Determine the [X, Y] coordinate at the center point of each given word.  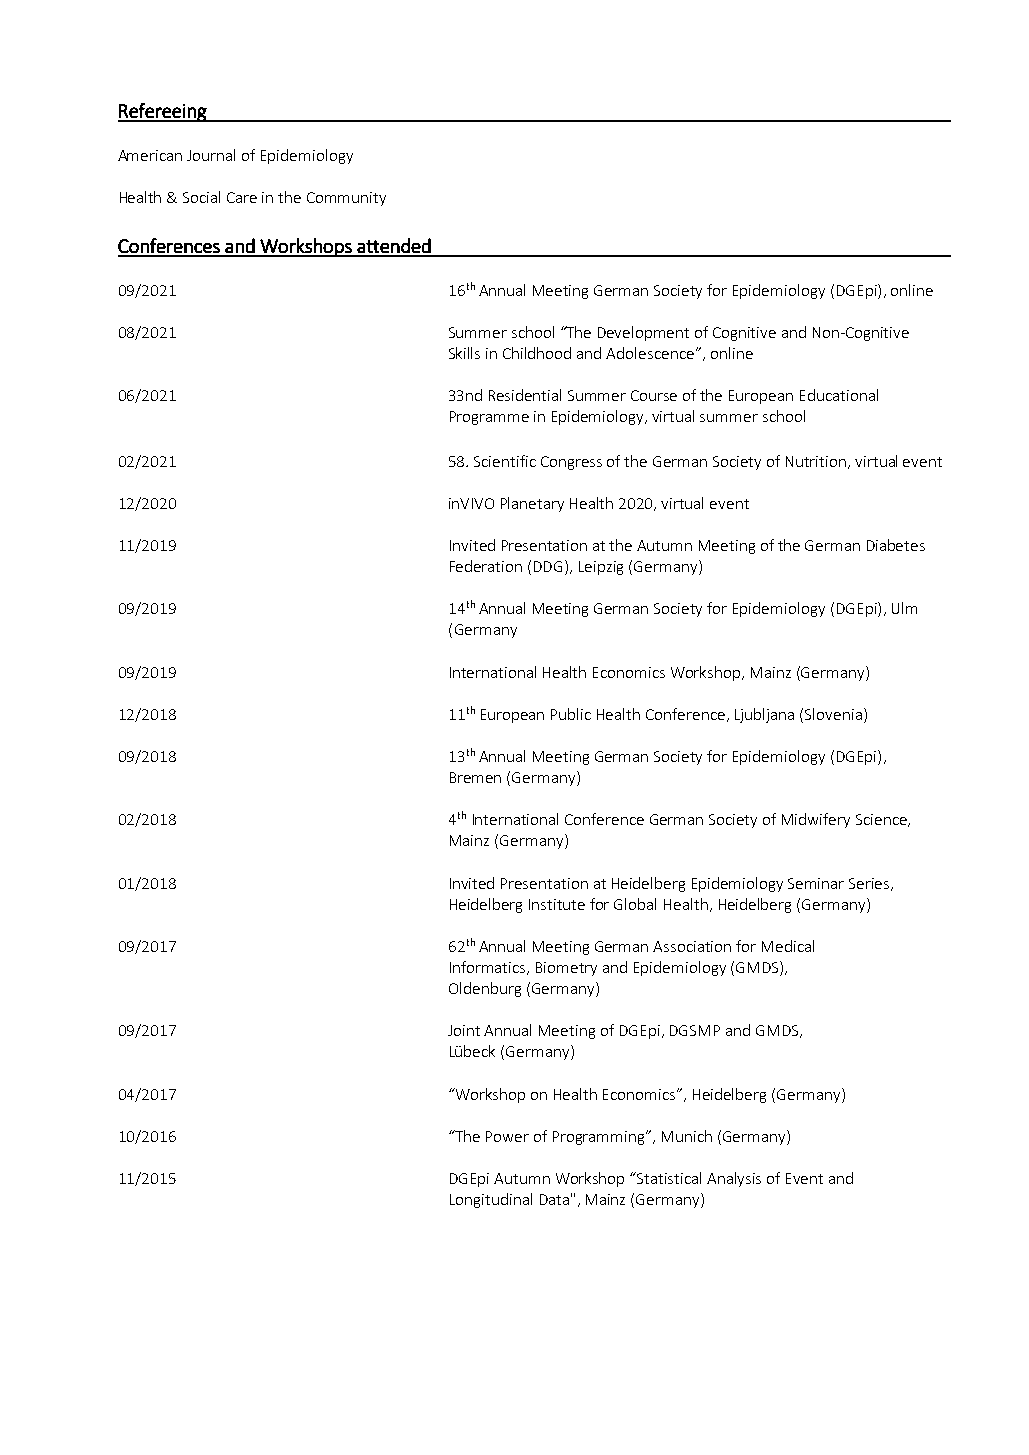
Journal [211, 155]
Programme [489, 418]
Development [643, 333]
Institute [557, 904]
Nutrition [816, 461]
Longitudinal [491, 1200]
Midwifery [816, 820]
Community [346, 199]
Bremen [475, 777]
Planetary [532, 504]
